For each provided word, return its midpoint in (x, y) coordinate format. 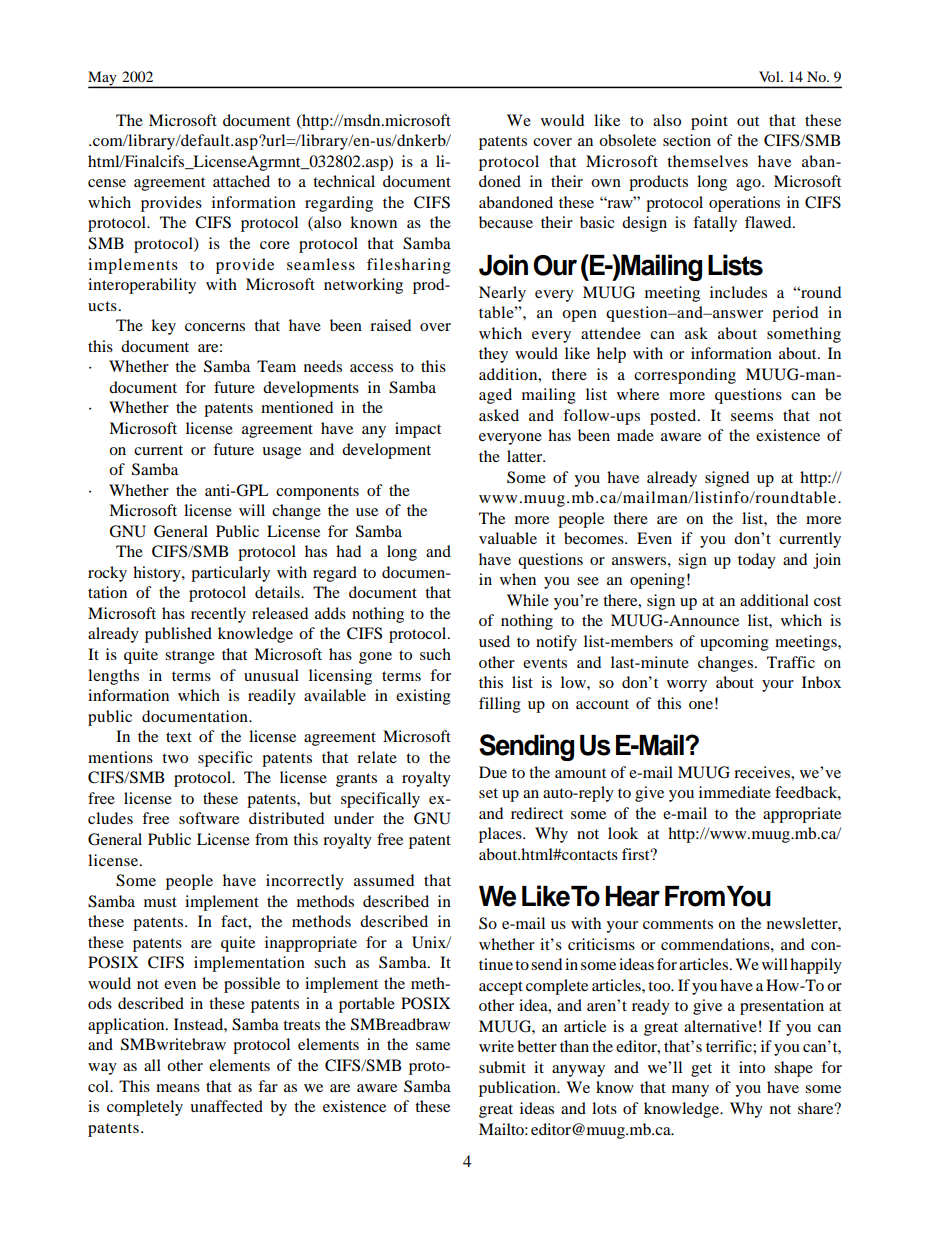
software (209, 818)
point (709, 122)
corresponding (685, 376)
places (501, 835)
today (757, 561)
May (103, 79)
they (493, 355)
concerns (215, 327)
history (158, 574)
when (518, 579)
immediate (735, 792)
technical (344, 181)
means (178, 1088)
